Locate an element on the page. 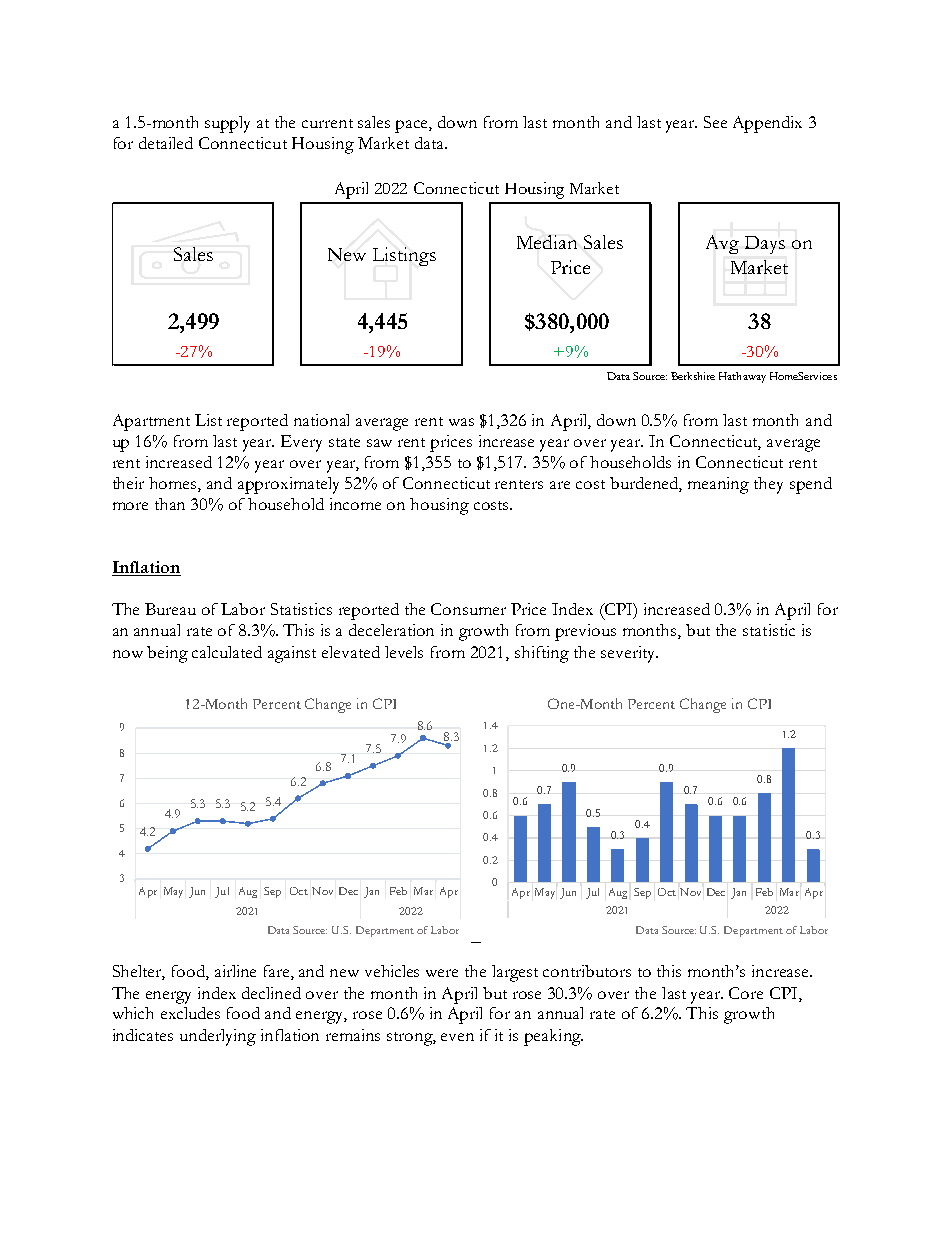 Image resolution: width=952 pixels, height=1233 pixels. See is located at coordinates (715, 122).
